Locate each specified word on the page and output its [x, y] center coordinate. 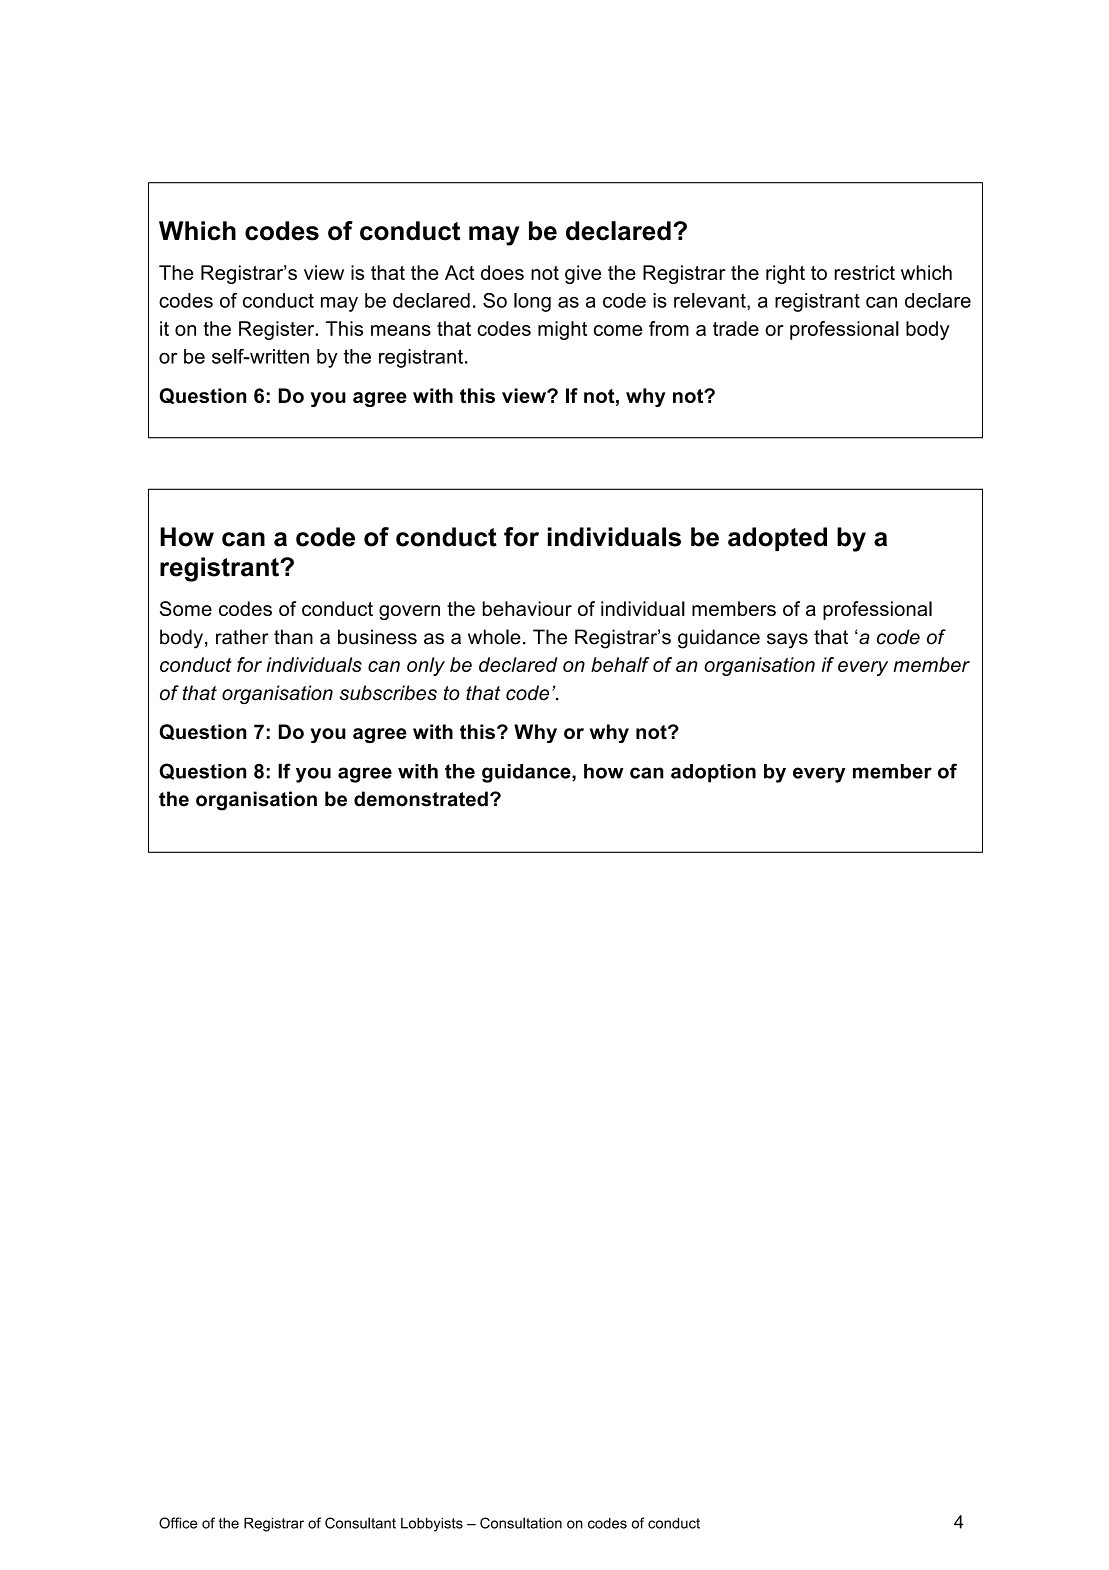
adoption [713, 773]
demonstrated [421, 799]
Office [178, 1523]
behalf [620, 664]
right [785, 274]
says [787, 641]
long [532, 302]
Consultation [521, 1523]
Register [278, 330]
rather [242, 637]
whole [494, 637]
